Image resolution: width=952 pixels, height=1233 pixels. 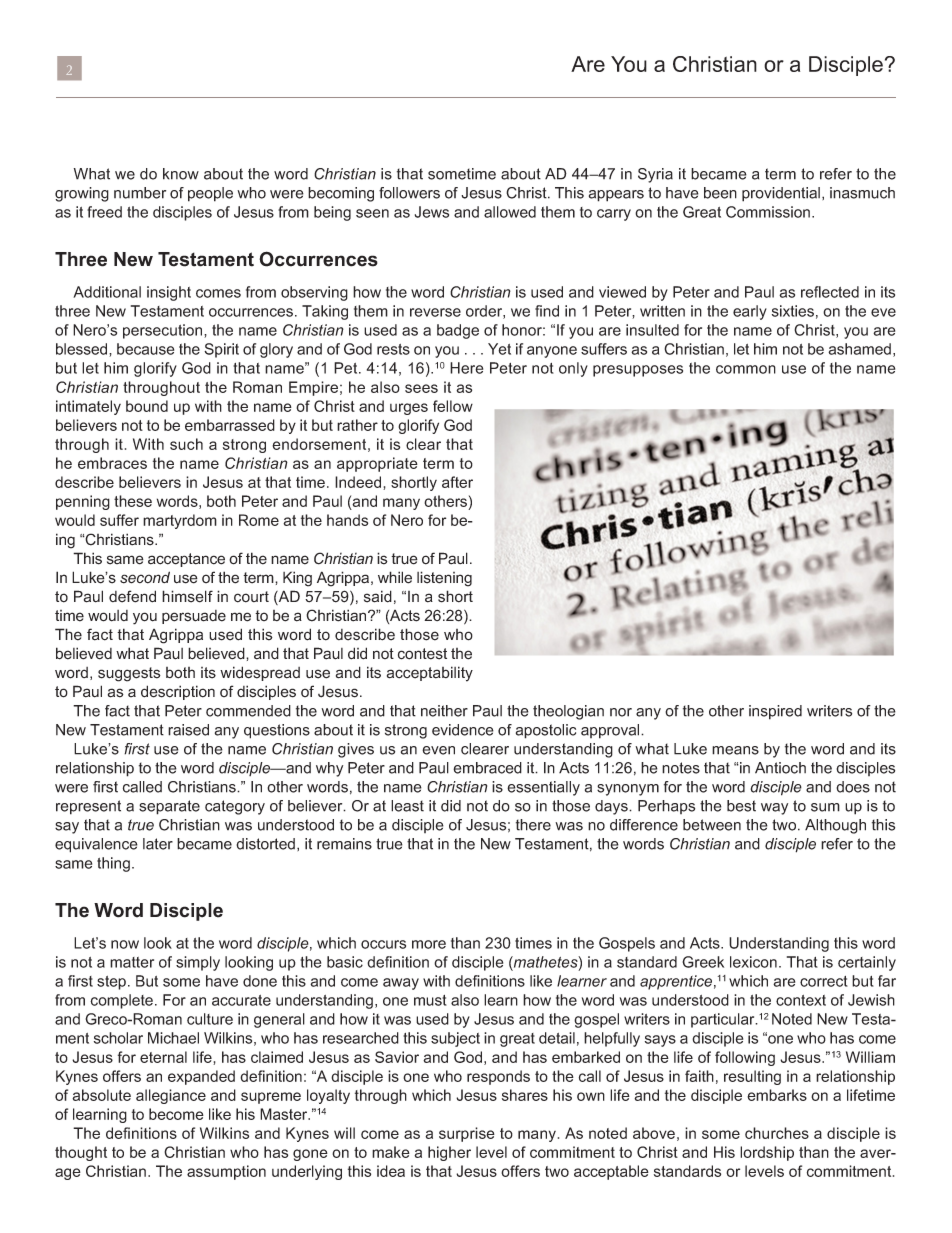 What do you see at coordinates (226, 1172) in the screenshot?
I see `assumption` at bounding box center [226, 1172].
